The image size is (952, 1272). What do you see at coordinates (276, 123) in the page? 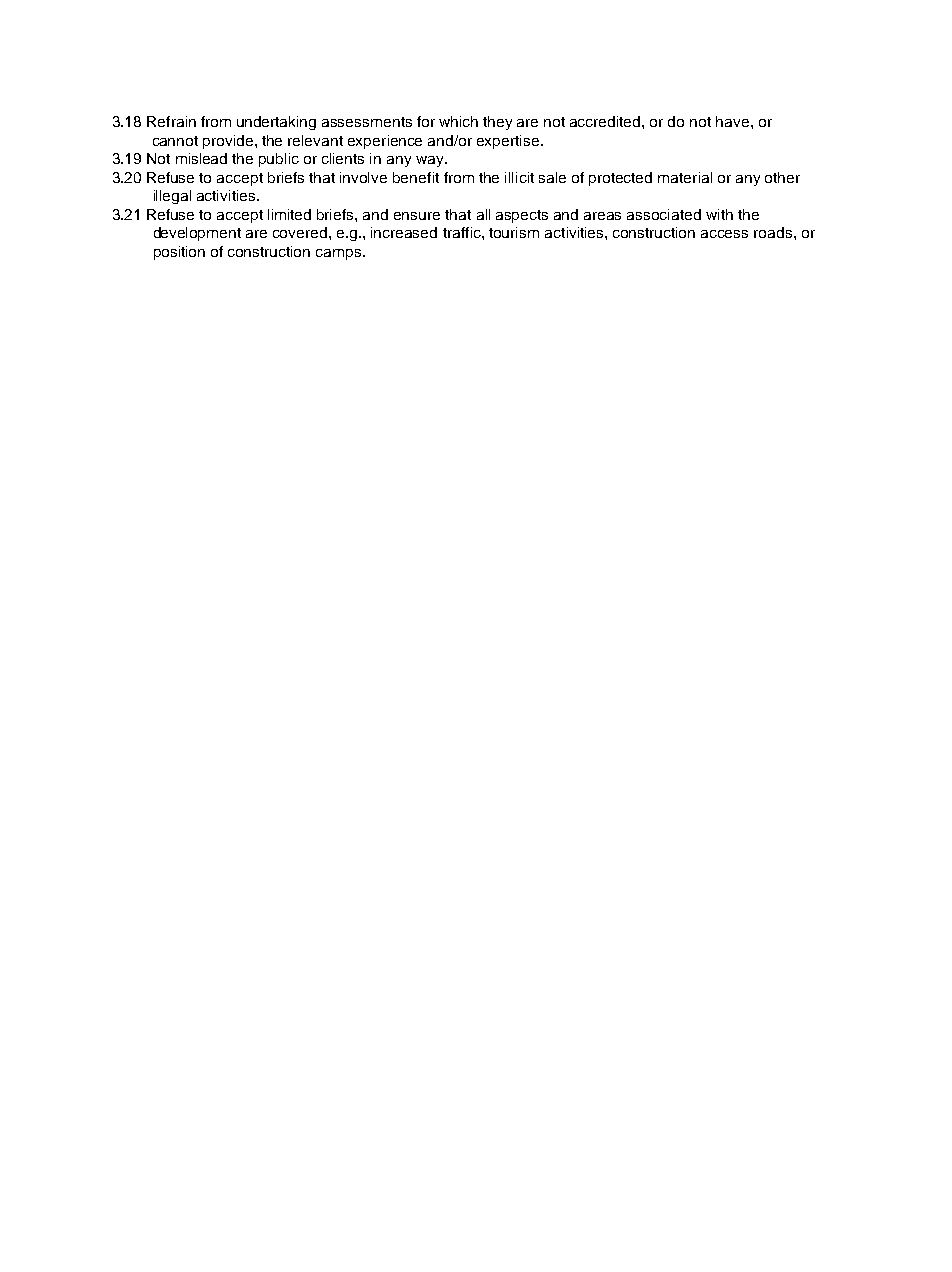
I see `undertaking` at bounding box center [276, 123].
